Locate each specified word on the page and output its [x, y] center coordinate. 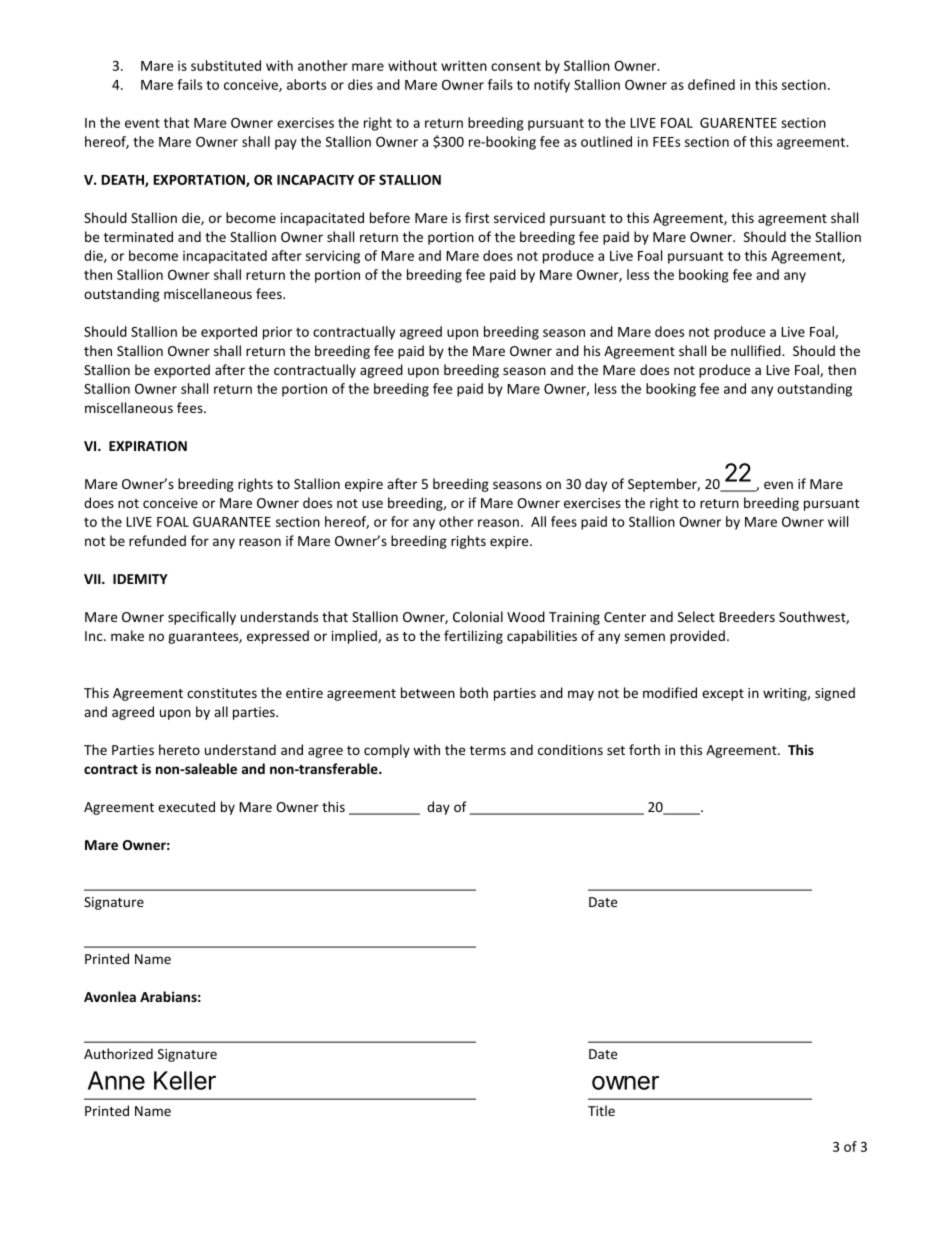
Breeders [747, 616]
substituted [226, 65]
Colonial [478, 616]
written [464, 65]
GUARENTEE [738, 123]
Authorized [118, 1053]
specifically [202, 618]
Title [601, 1110]
